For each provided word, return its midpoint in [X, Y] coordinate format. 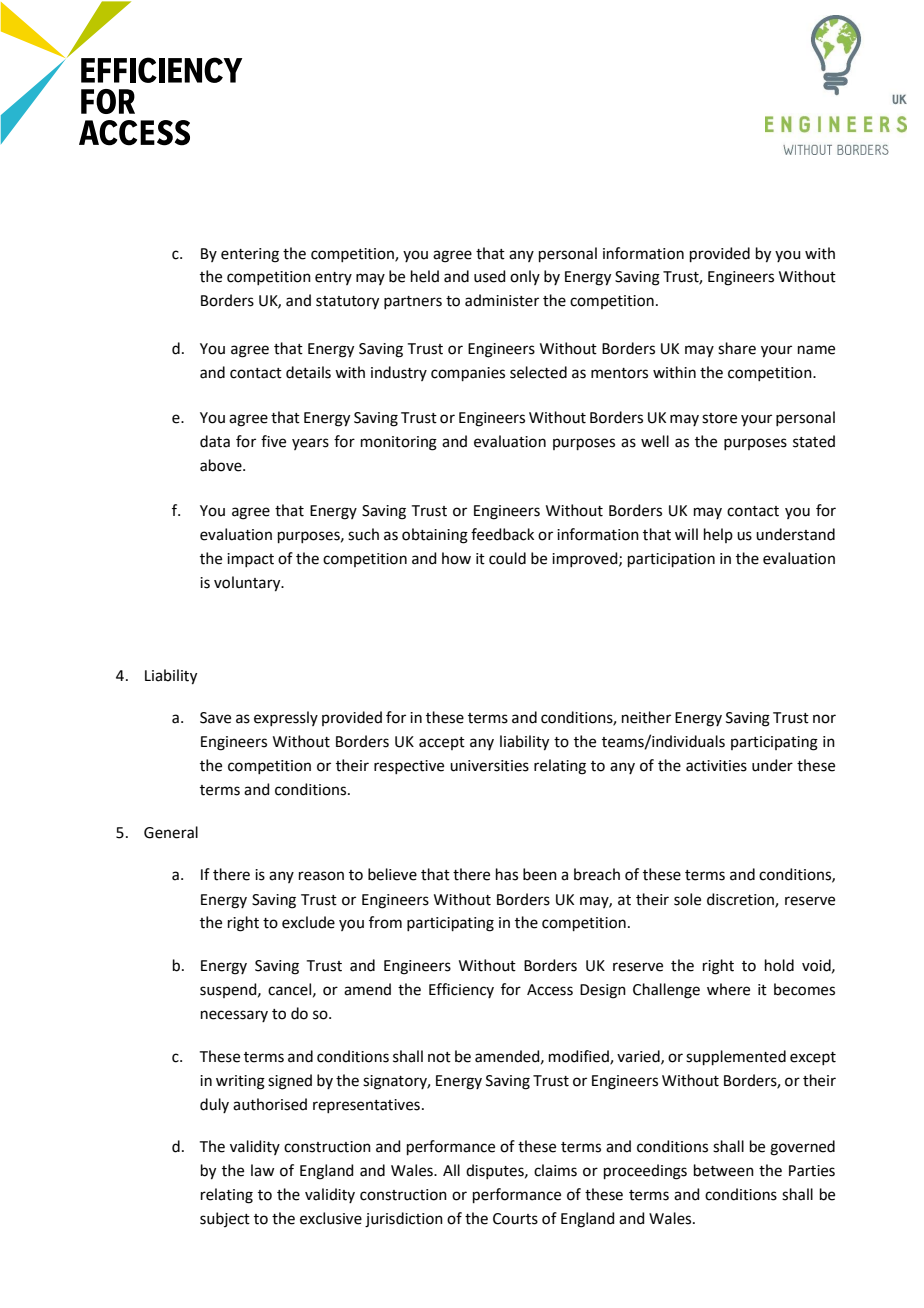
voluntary [248, 584]
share [737, 348]
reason [321, 876]
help [718, 535]
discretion [741, 900]
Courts [515, 1219]
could [507, 558]
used [490, 276]
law [263, 1170]
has [507, 874]
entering [250, 255]
